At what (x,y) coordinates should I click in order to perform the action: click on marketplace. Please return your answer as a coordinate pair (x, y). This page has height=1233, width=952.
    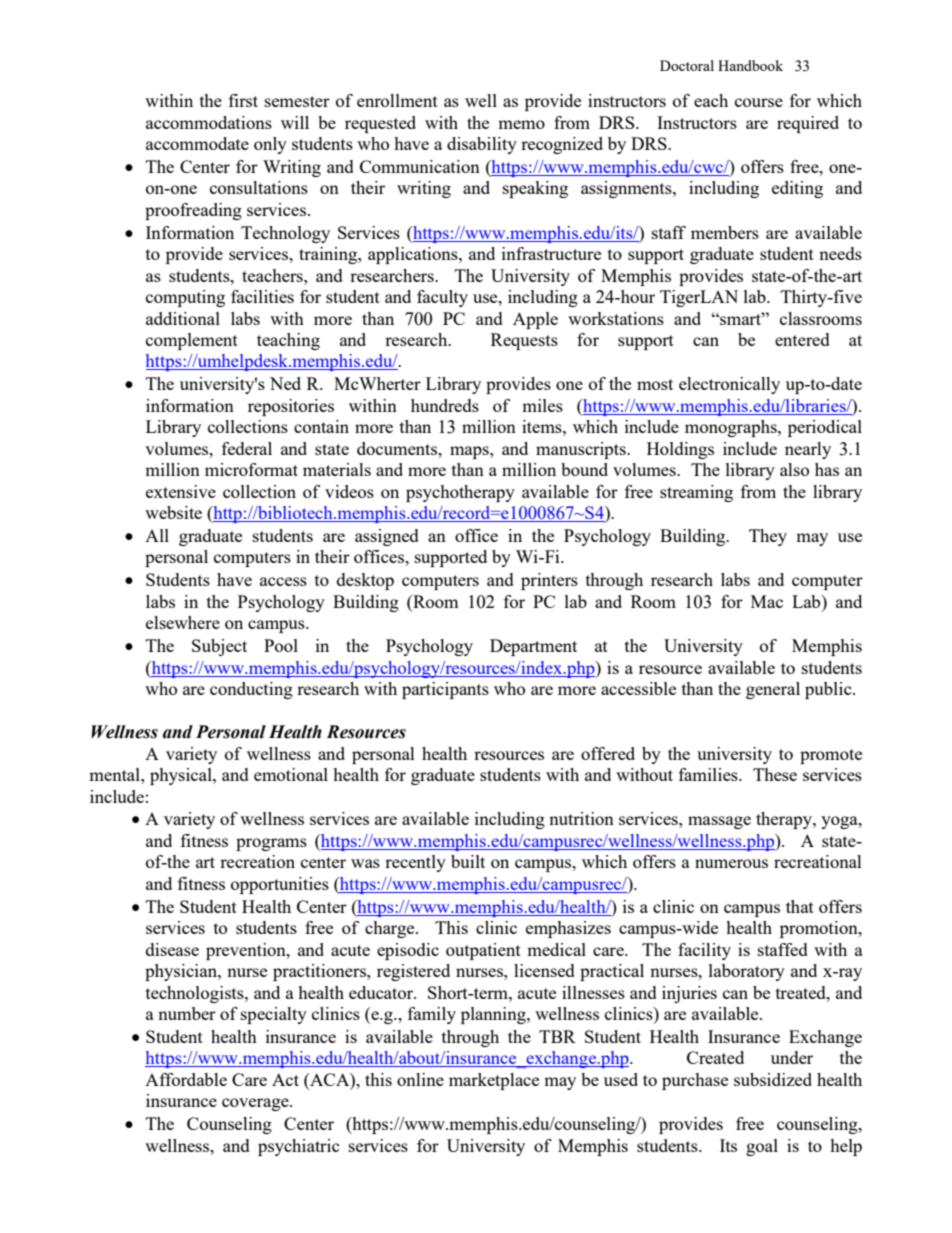
    Looking at the image, I should click on (494, 1081).
